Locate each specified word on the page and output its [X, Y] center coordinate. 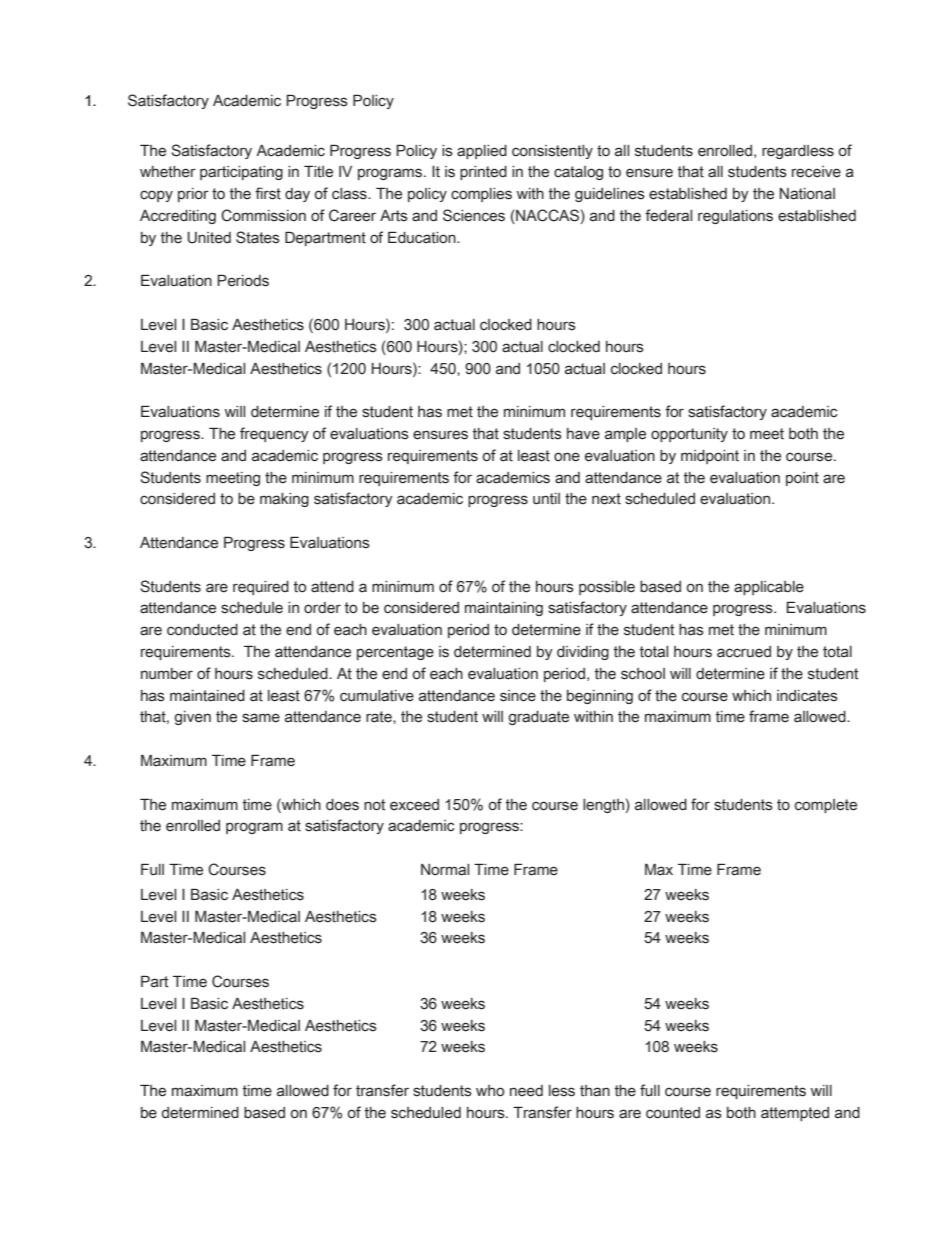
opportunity [689, 435]
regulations [735, 217]
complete [826, 806]
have [583, 434]
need [526, 1091]
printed [483, 173]
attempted [795, 1114]
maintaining [504, 609]
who [490, 1091]
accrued [744, 652]
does [342, 805]
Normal [445, 870]
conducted [202, 630]
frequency [274, 434]
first [268, 193]
